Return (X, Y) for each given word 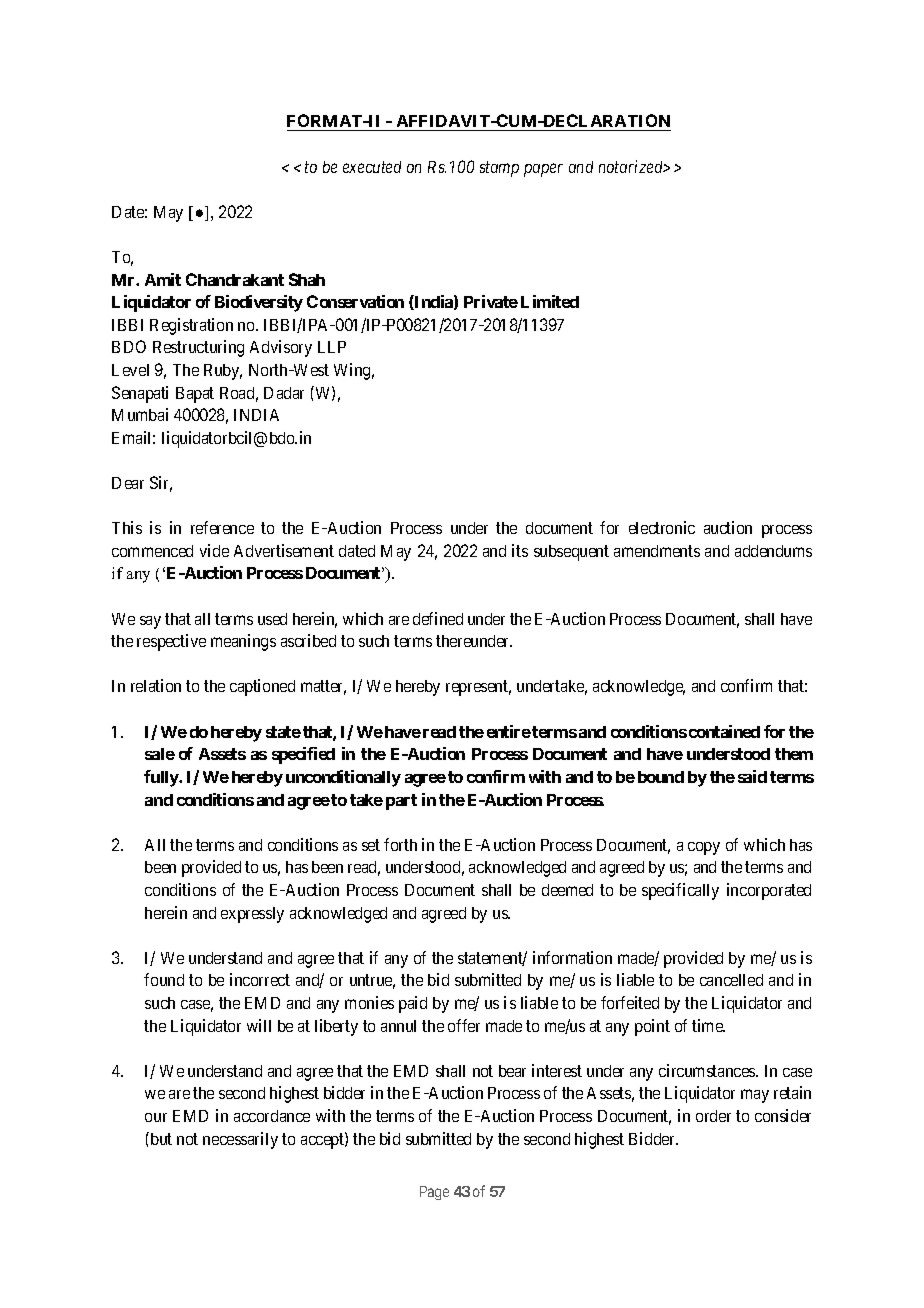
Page (434, 1193)
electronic (662, 527)
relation (156, 685)
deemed (567, 890)
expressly (252, 915)
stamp (499, 169)
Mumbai (140, 414)
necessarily (240, 1140)
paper (543, 170)
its (520, 550)
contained (724, 731)
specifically (680, 891)
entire (509, 731)
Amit (163, 279)
